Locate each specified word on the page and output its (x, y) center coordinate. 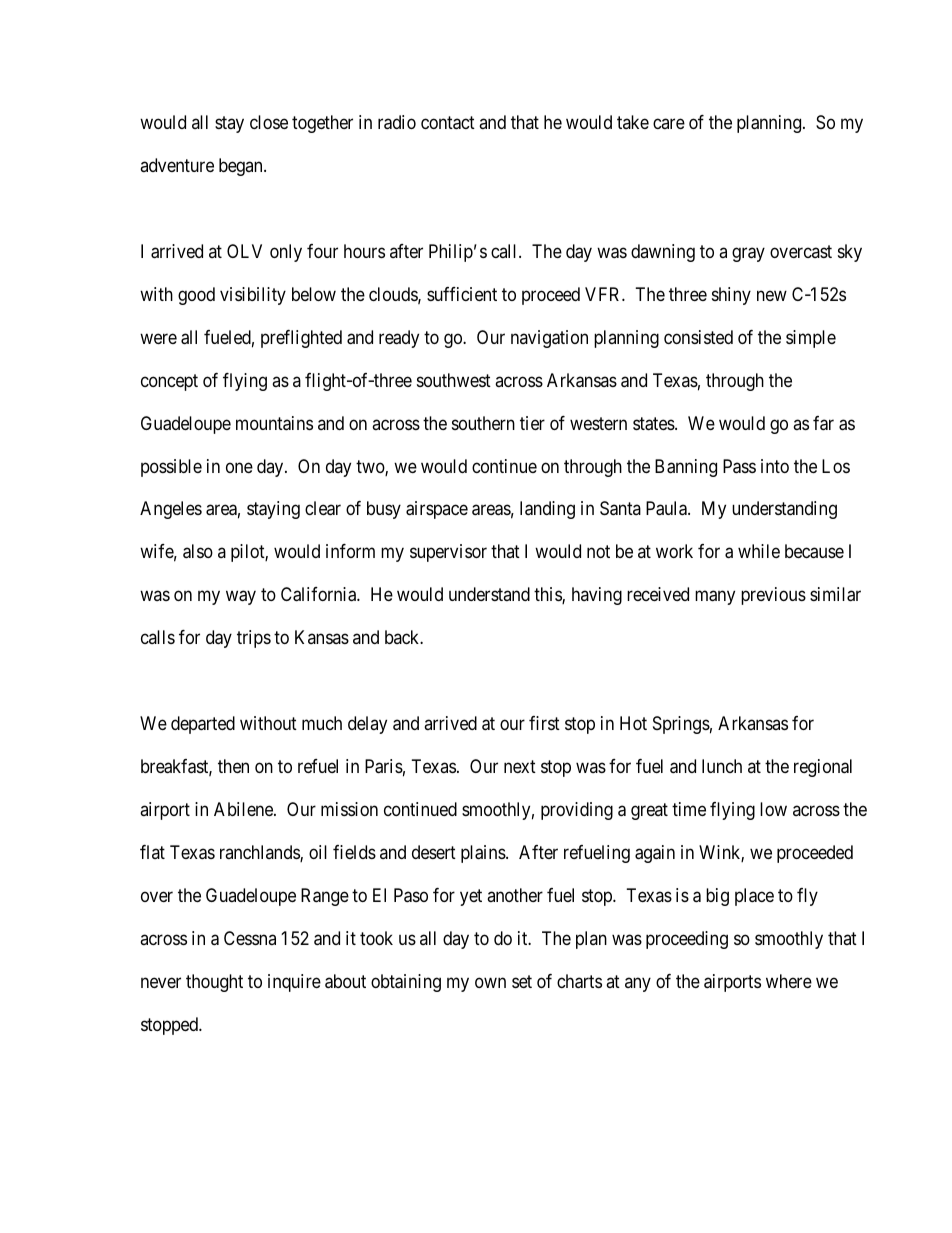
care (669, 123)
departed (203, 725)
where (789, 981)
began (242, 167)
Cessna (250, 938)
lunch (722, 766)
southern (483, 423)
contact (448, 123)
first (544, 723)
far (823, 423)
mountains (274, 423)
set (522, 981)
